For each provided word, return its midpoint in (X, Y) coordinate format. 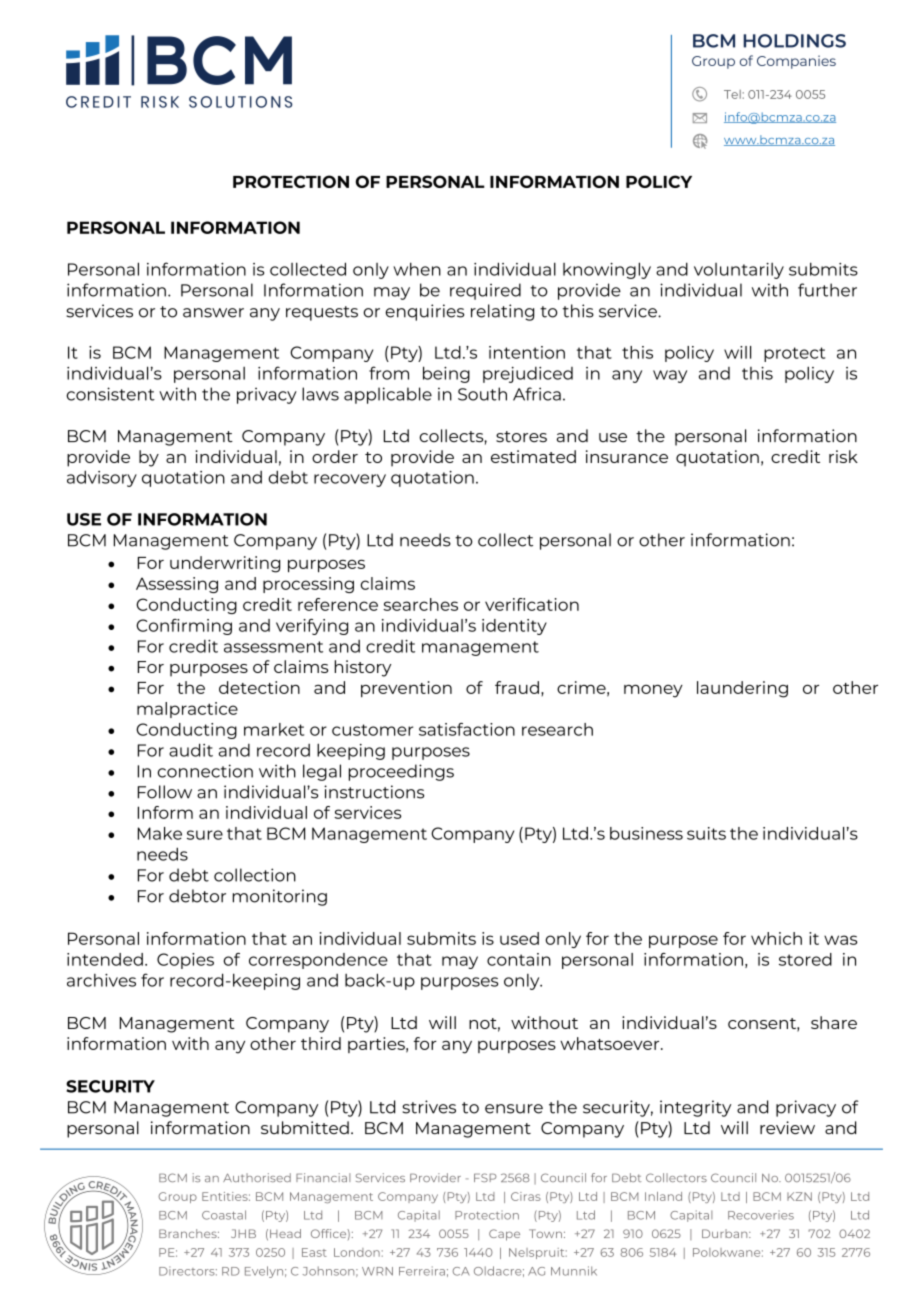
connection (205, 771)
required (485, 291)
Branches (189, 1233)
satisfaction (467, 729)
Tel (732, 94)
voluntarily (739, 271)
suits (706, 833)
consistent (111, 394)
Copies (185, 961)
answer (213, 313)
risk (843, 456)
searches (420, 604)
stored (805, 959)
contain (519, 959)
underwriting (225, 564)
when (417, 269)
